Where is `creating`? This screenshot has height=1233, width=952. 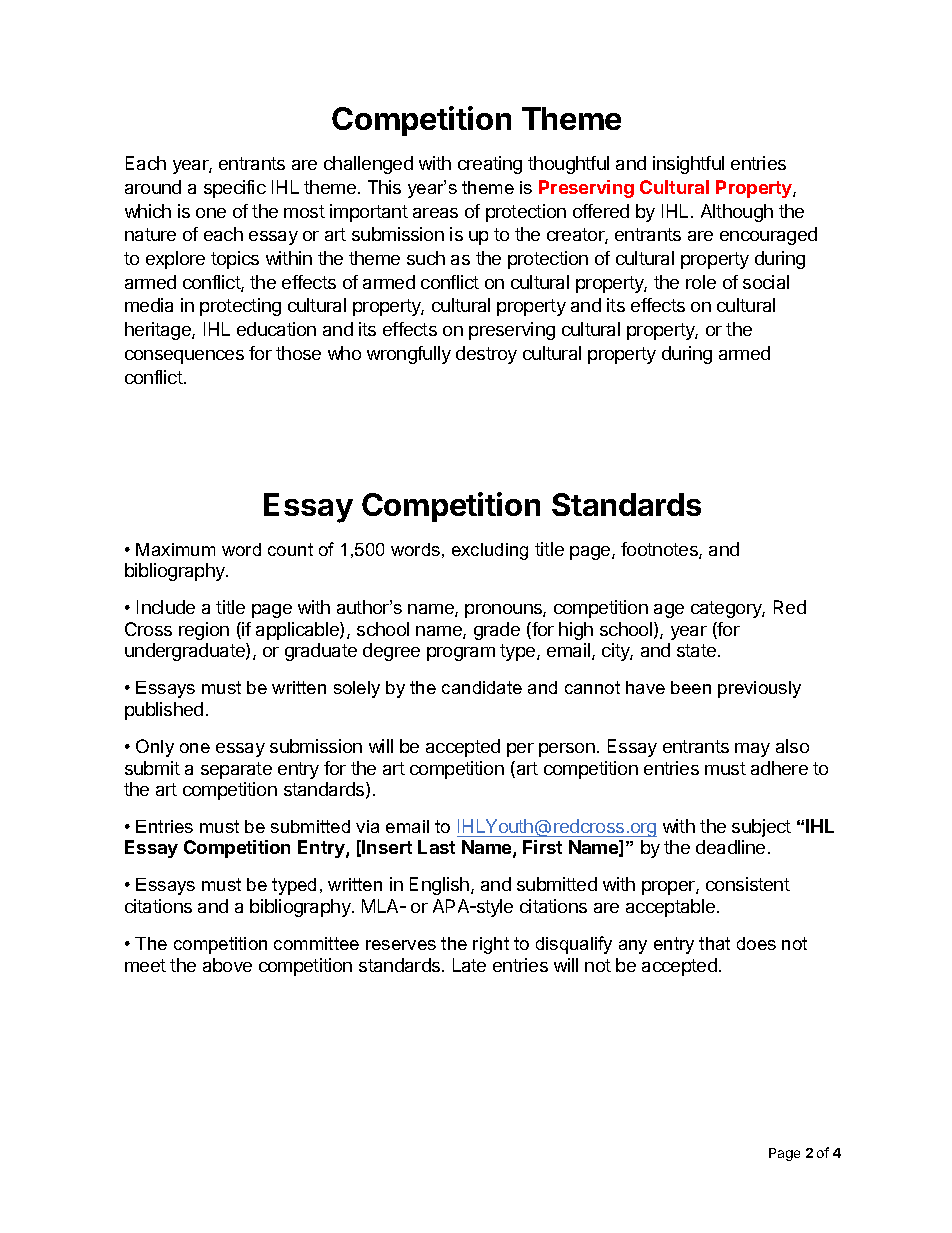 creating is located at coordinates (490, 165).
